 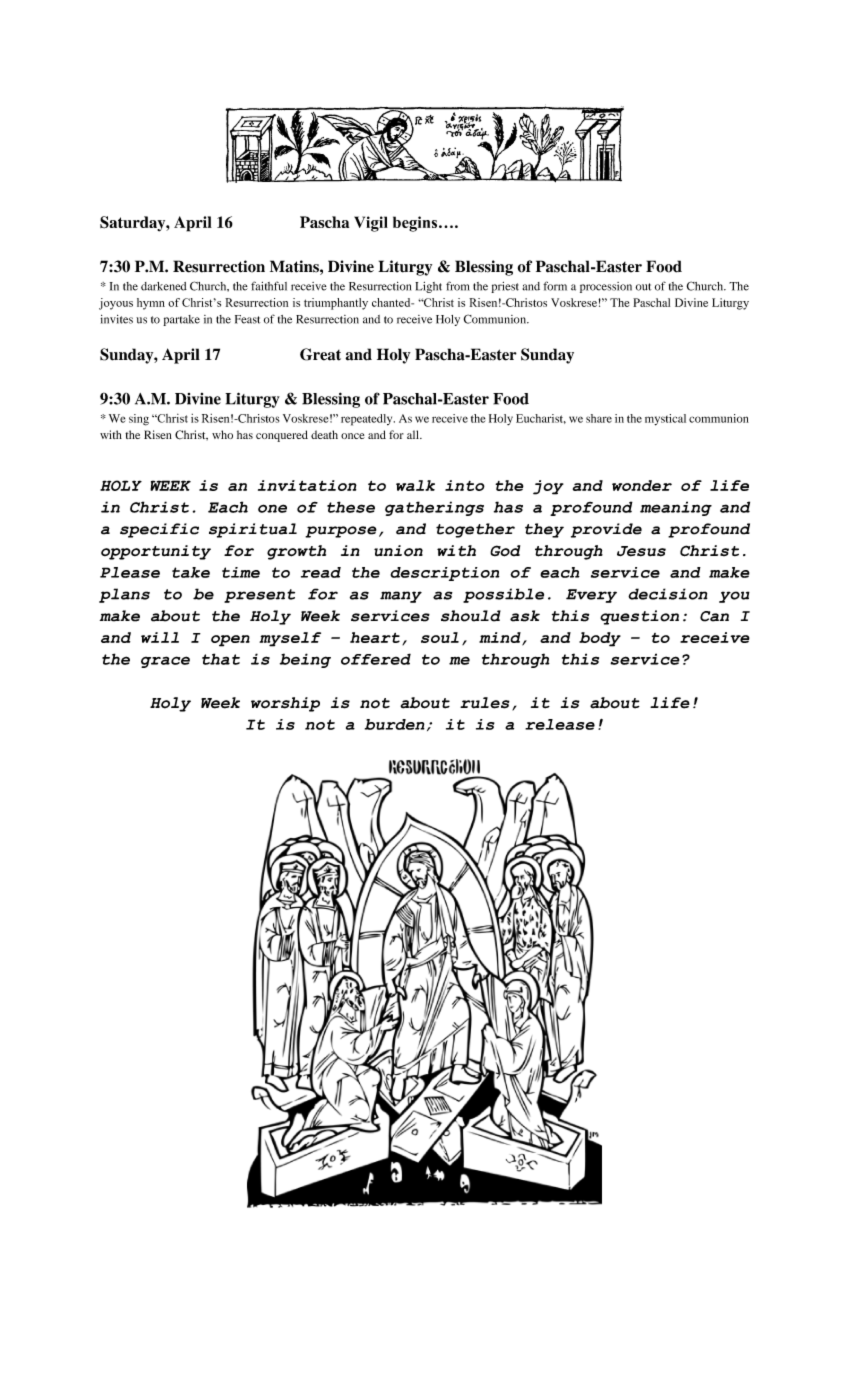 I want to click on walk, so click(x=415, y=485).
